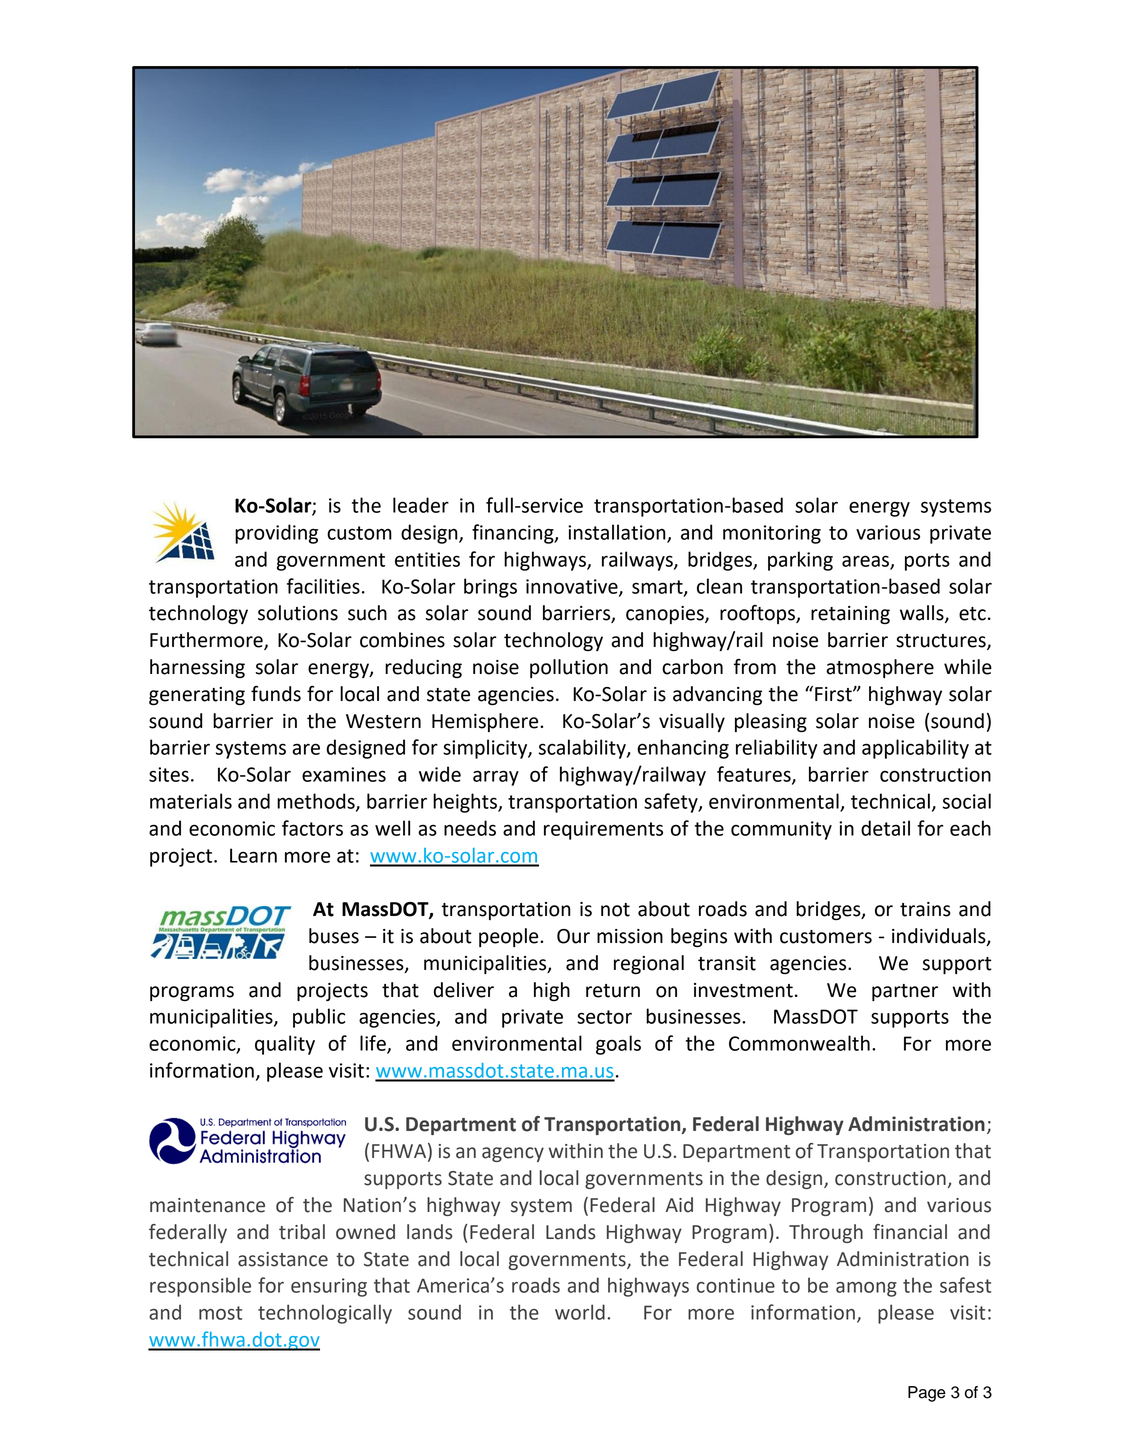 The image size is (1124, 1454). I want to click on agency, so click(513, 1154).
